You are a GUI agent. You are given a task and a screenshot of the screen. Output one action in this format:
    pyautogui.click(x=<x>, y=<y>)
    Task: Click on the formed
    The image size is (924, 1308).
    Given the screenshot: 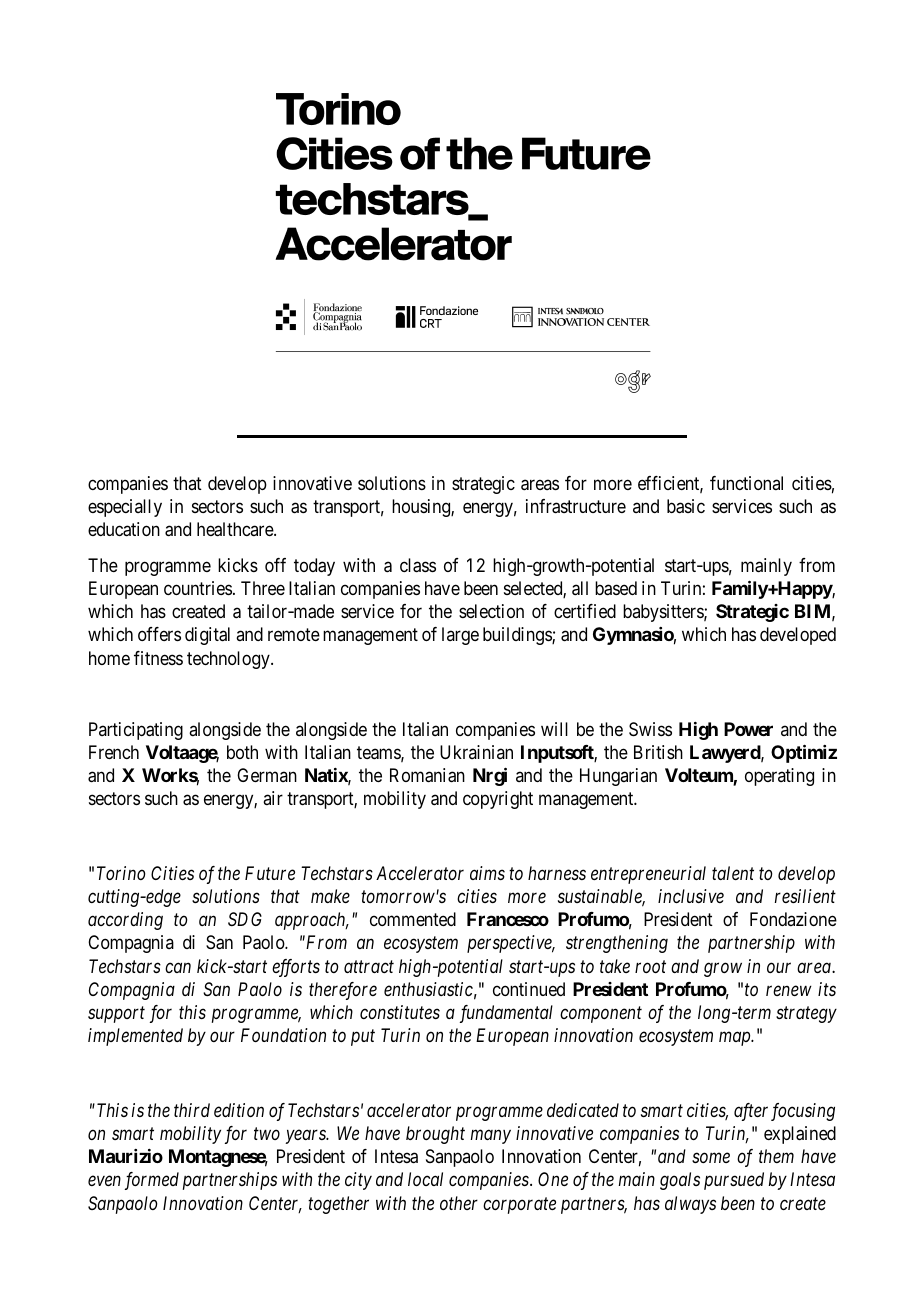 What is the action you would take?
    pyautogui.click(x=152, y=1181)
